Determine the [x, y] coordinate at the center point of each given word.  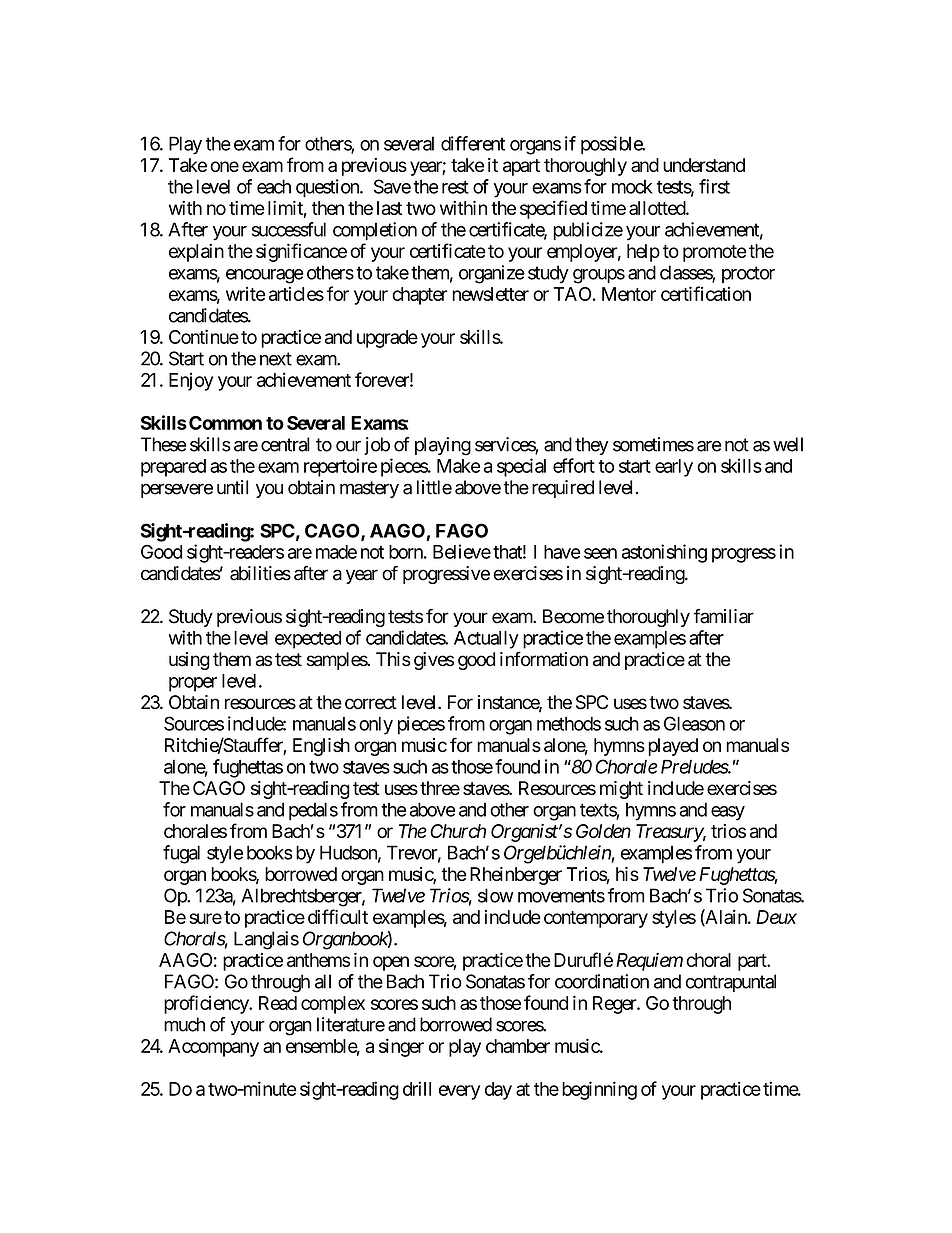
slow [496, 895]
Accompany [213, 1048]
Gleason [694, 723]
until [232, 487]
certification [706, 293]
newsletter [490, 294]
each [274, 186]
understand [704, 165]
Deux [776, 917]
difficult [338, 916]
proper [193, 684]
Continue [204, 336]
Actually [486, 640]
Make [458, 466]
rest [455, 187]
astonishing [664, 553]
